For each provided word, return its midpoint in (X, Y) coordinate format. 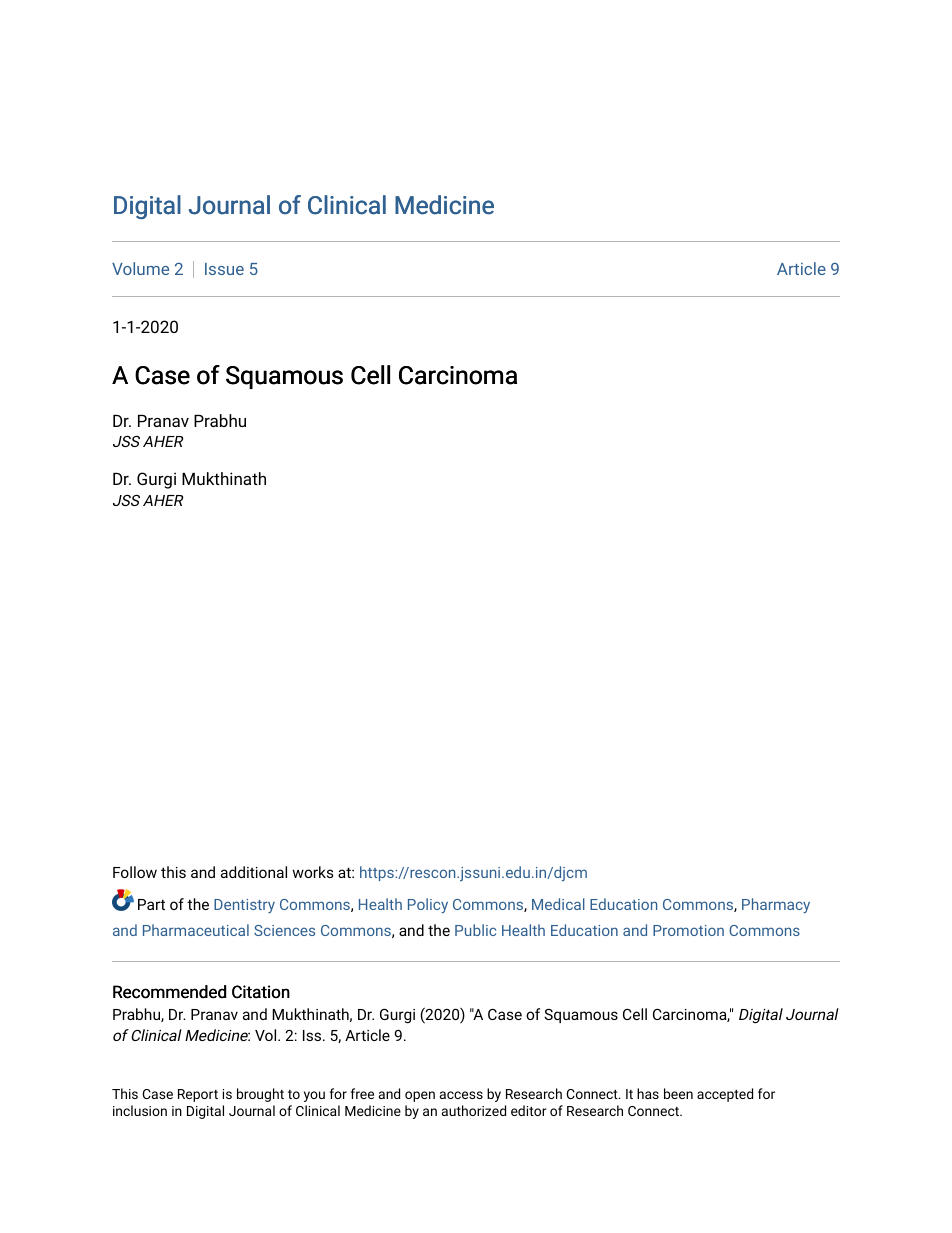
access (461, 1095)
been (678, 1093)
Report (198, 1095)
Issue (224, 269)
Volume (140, 268)
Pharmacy (776, 905)
